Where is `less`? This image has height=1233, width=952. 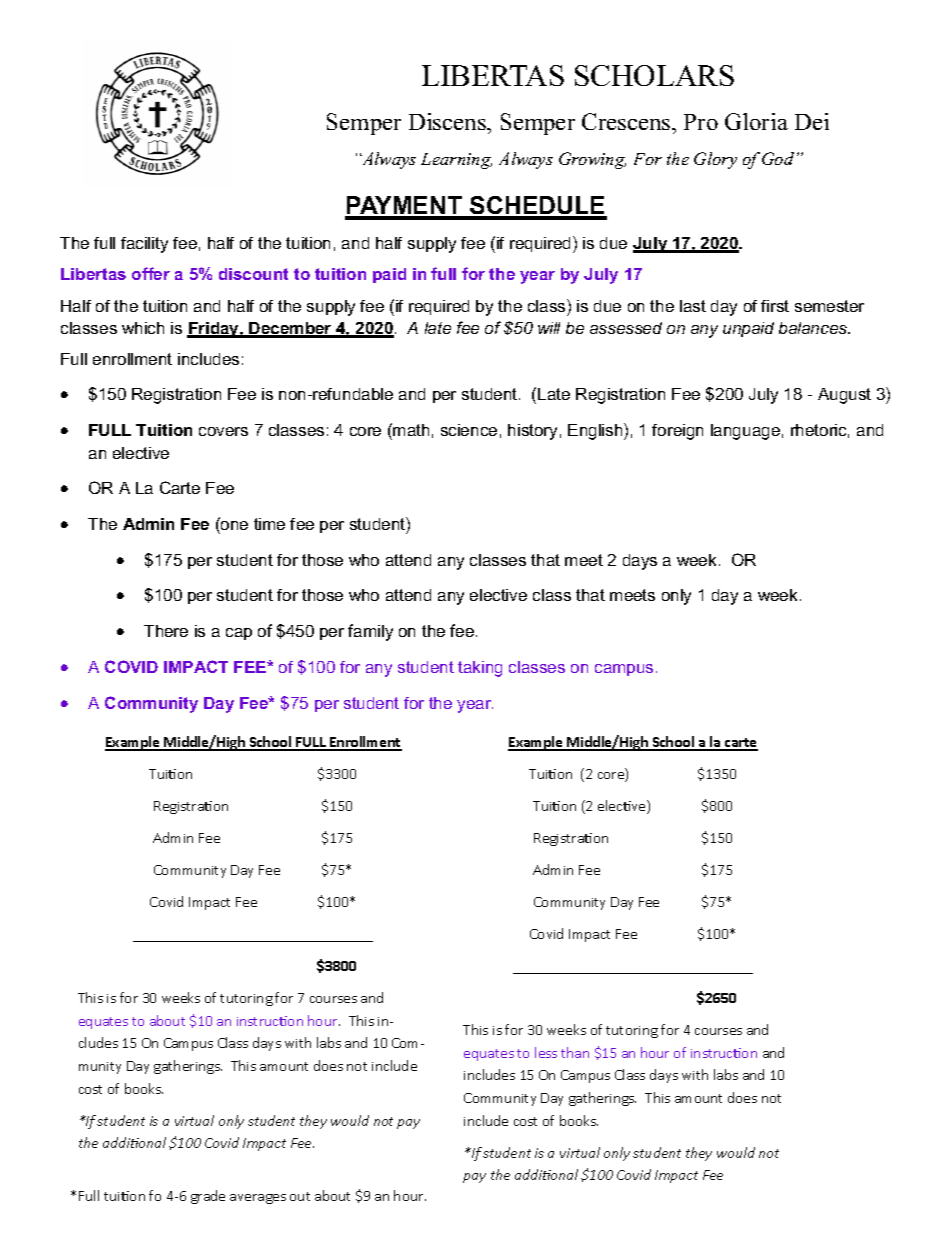
less is located at coordinates (546, 1052).
